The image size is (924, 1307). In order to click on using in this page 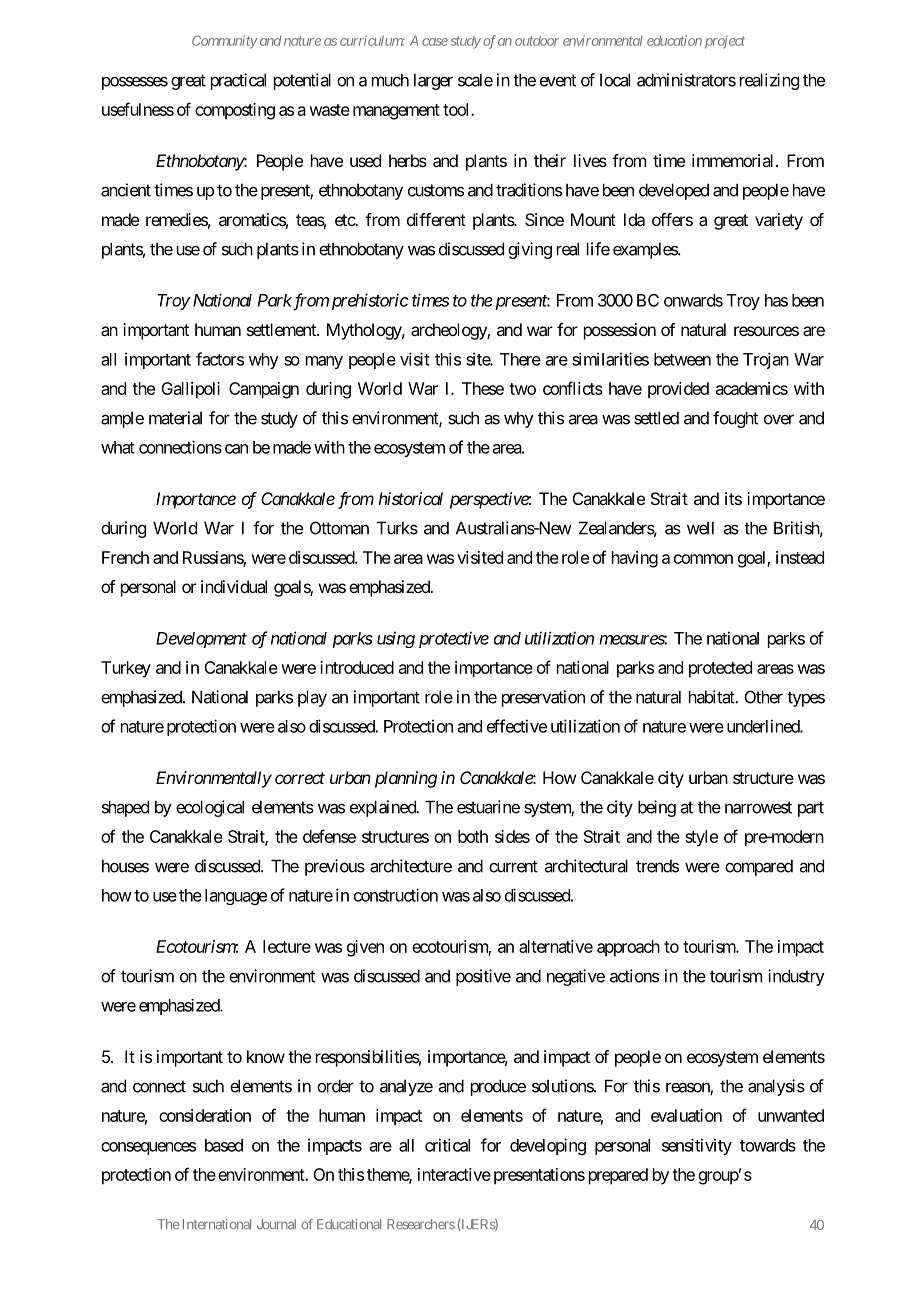, I will do `click(396, 639)`.
